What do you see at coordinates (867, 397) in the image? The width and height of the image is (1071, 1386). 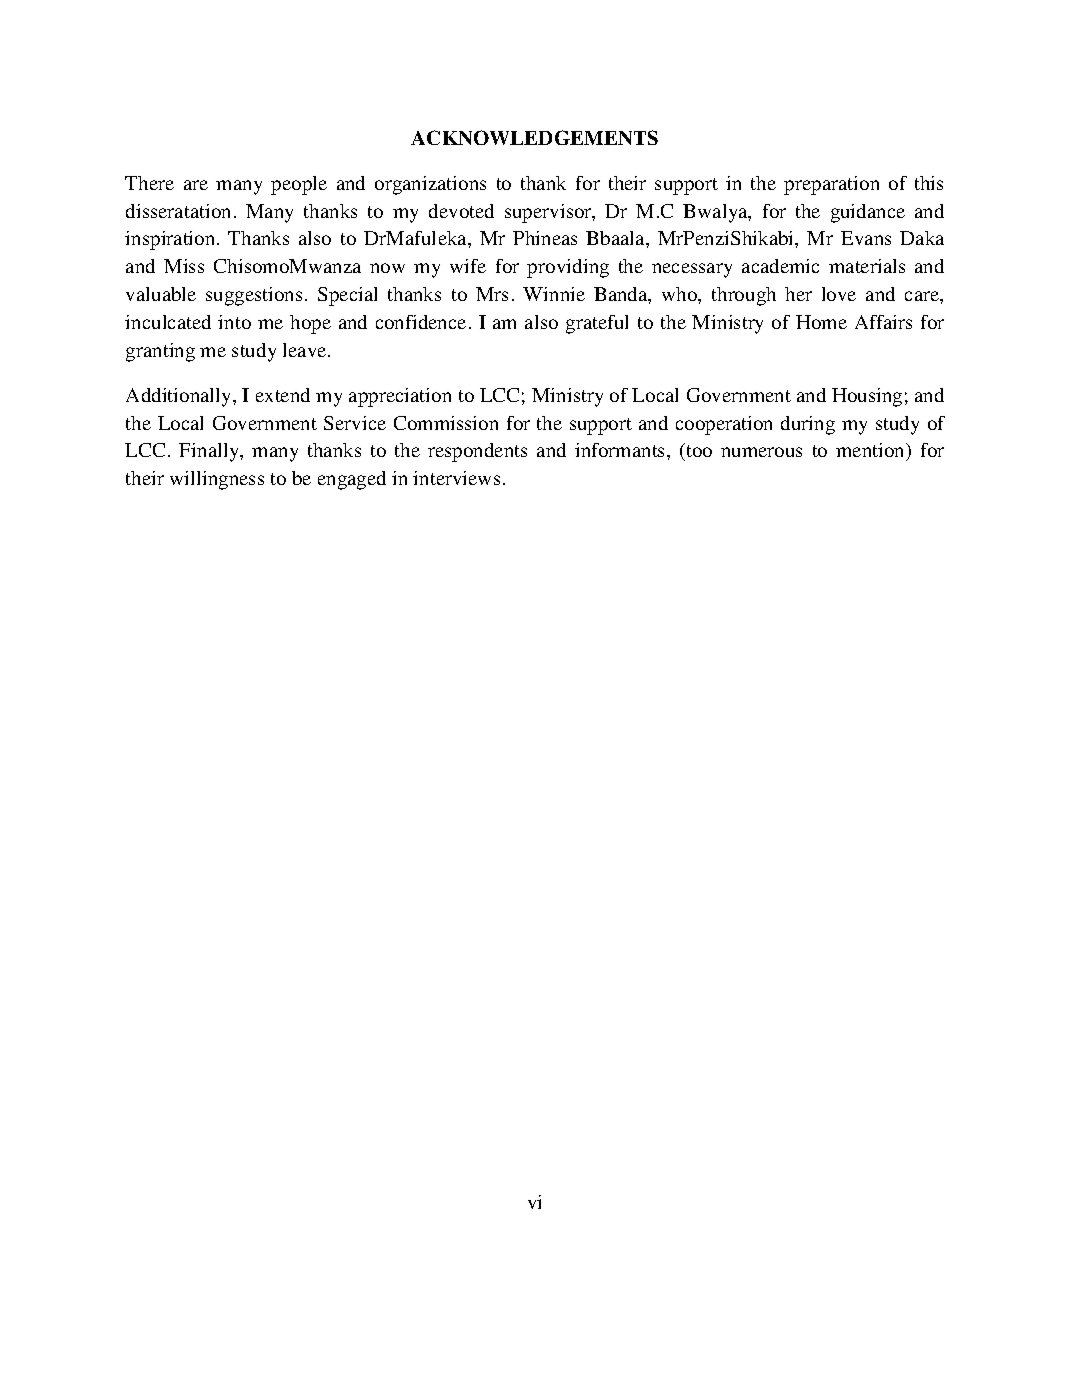 I see `Housing` at bounding box center [867, 397].
